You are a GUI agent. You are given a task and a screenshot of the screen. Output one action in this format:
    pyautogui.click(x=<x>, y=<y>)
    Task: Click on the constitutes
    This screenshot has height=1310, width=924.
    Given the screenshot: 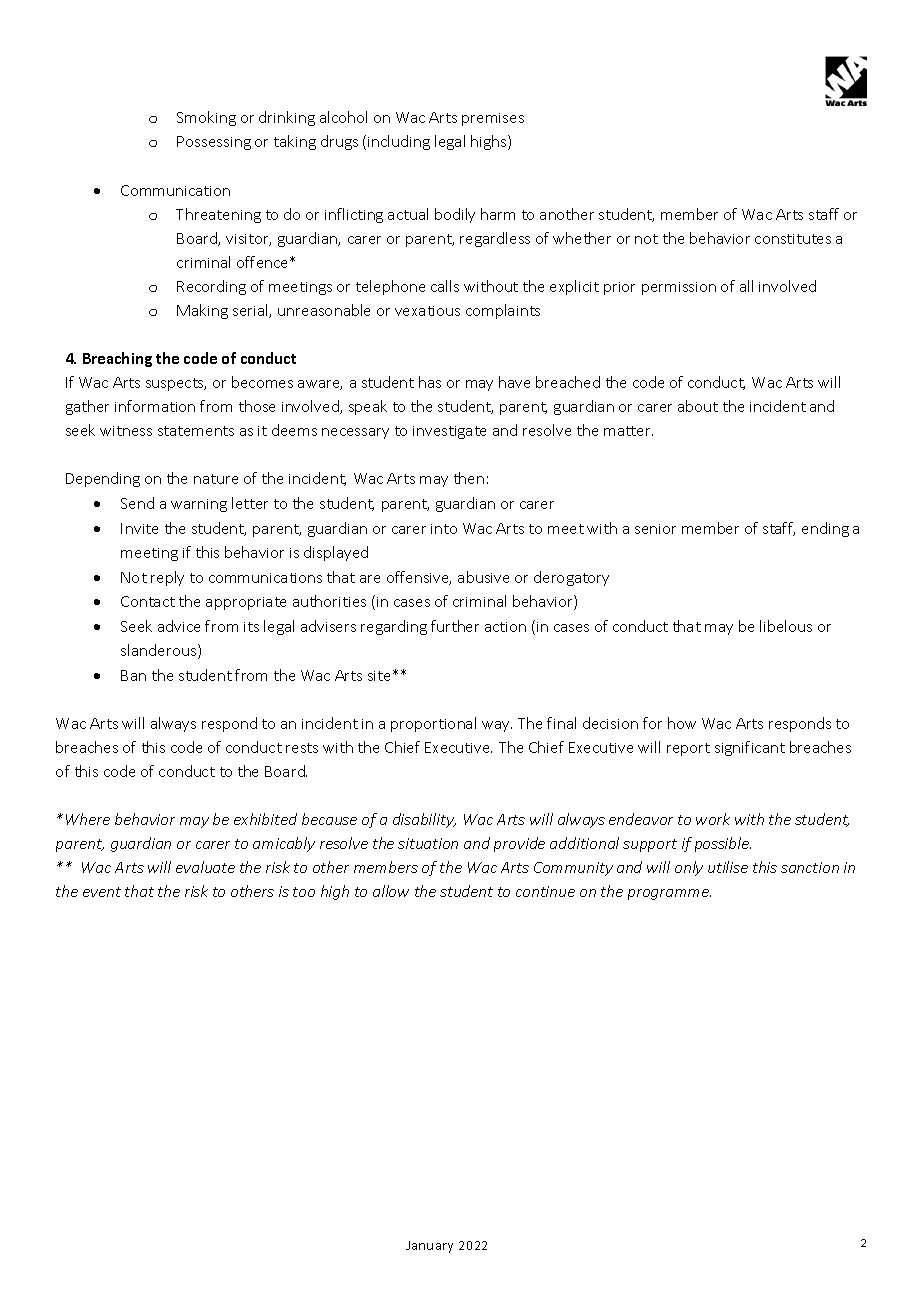 What is the action you would take?
    pyautogui.click(x=793, y=239)
